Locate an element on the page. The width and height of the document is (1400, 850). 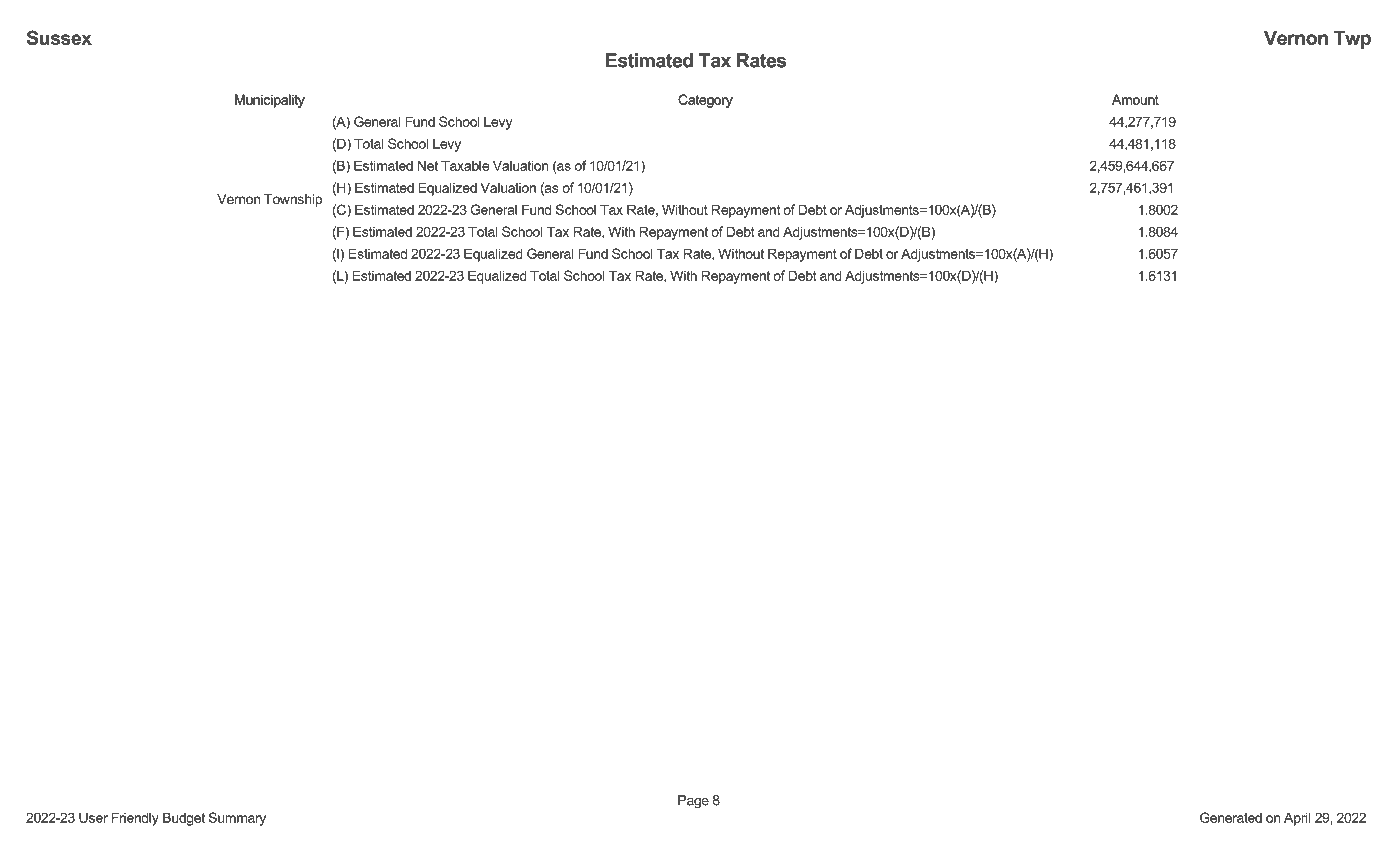
Municipality is located at coordinates (270, 101).
